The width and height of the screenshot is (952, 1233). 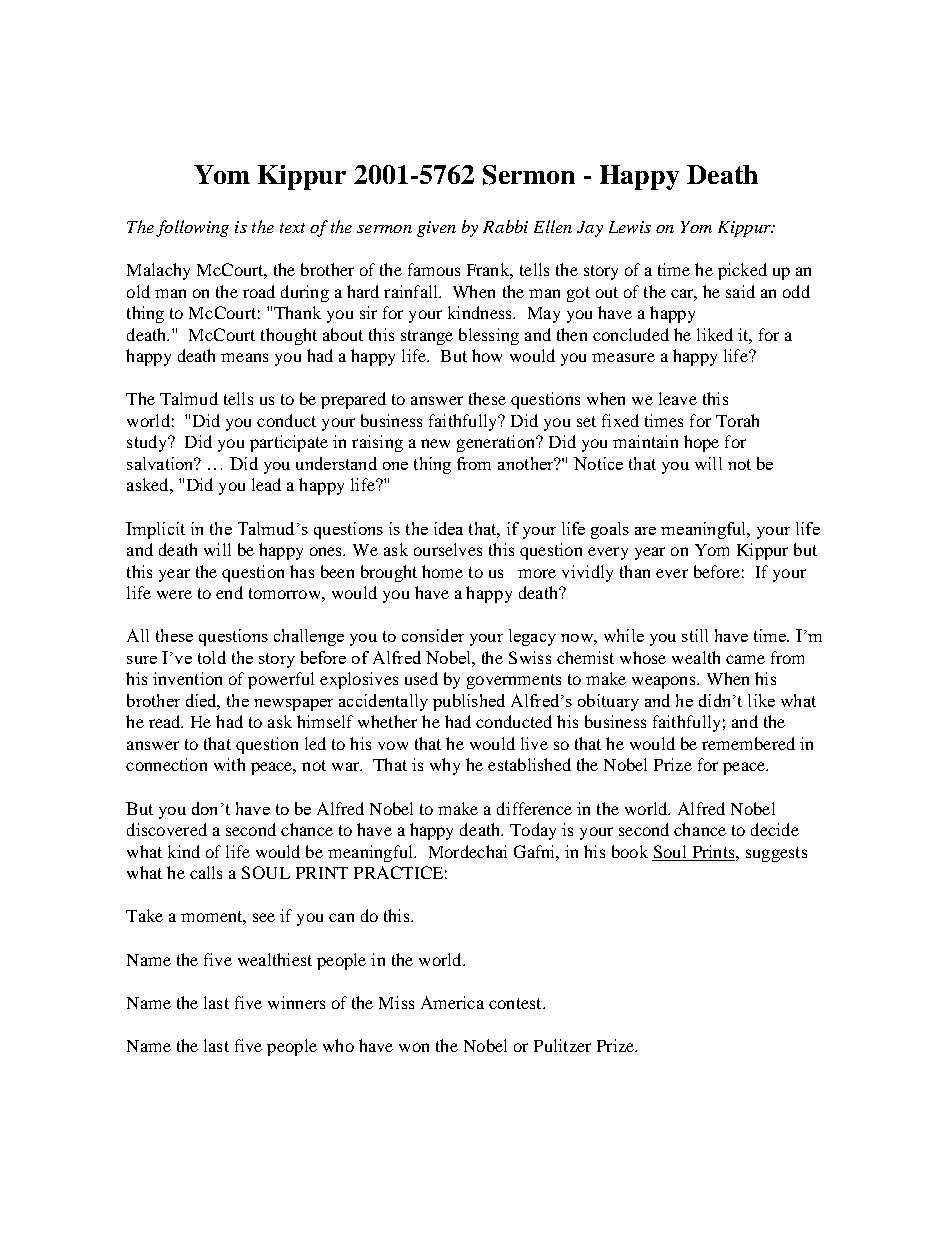 What do you see at coordinates (701, 443) in the screenshot?
I see `hope` at bounding box center [701, 443].
